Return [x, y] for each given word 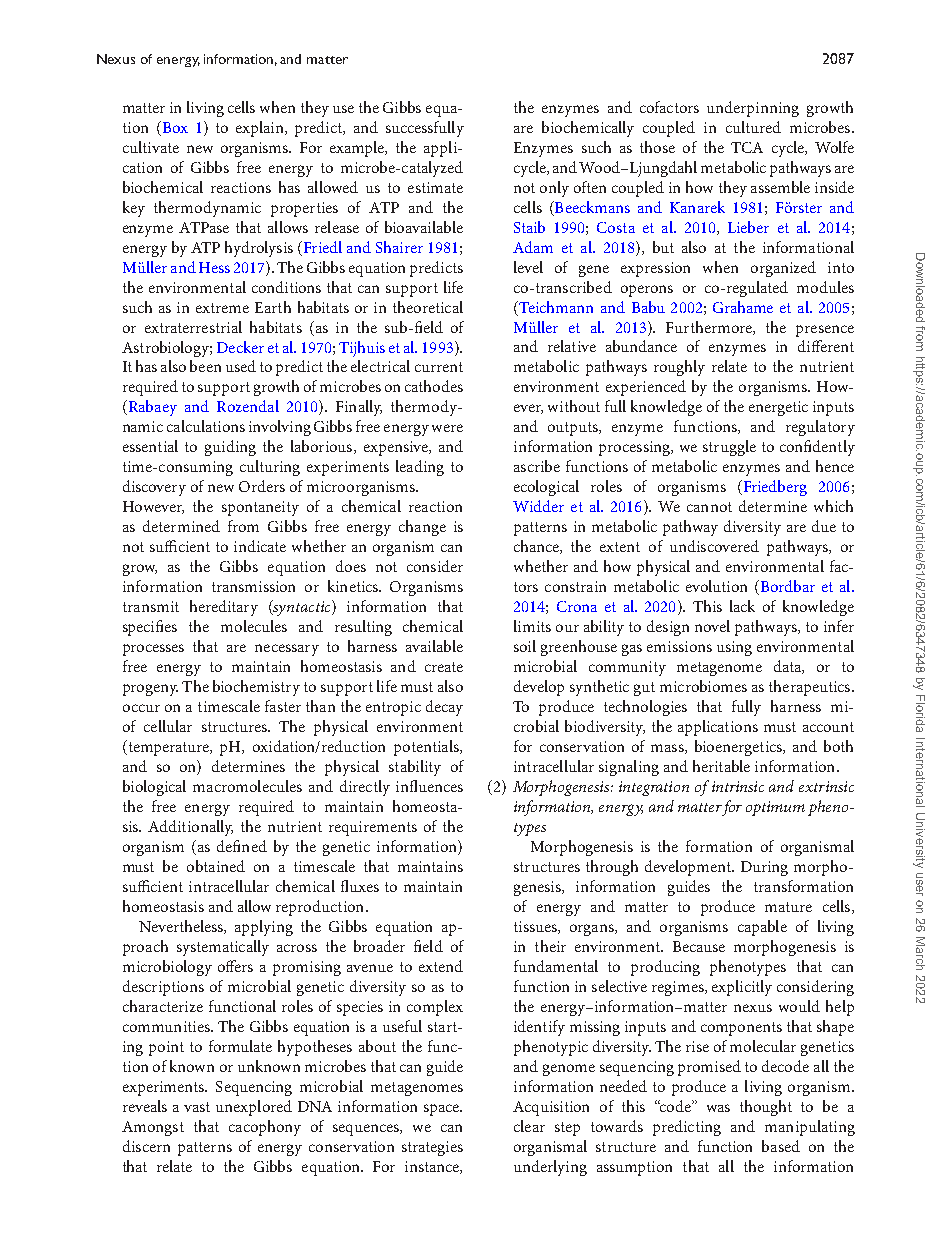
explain [261, 129]
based [781, 1146]
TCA [747, 147]
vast [197, 1107]
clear [529, 1126]
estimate [435, 187]
